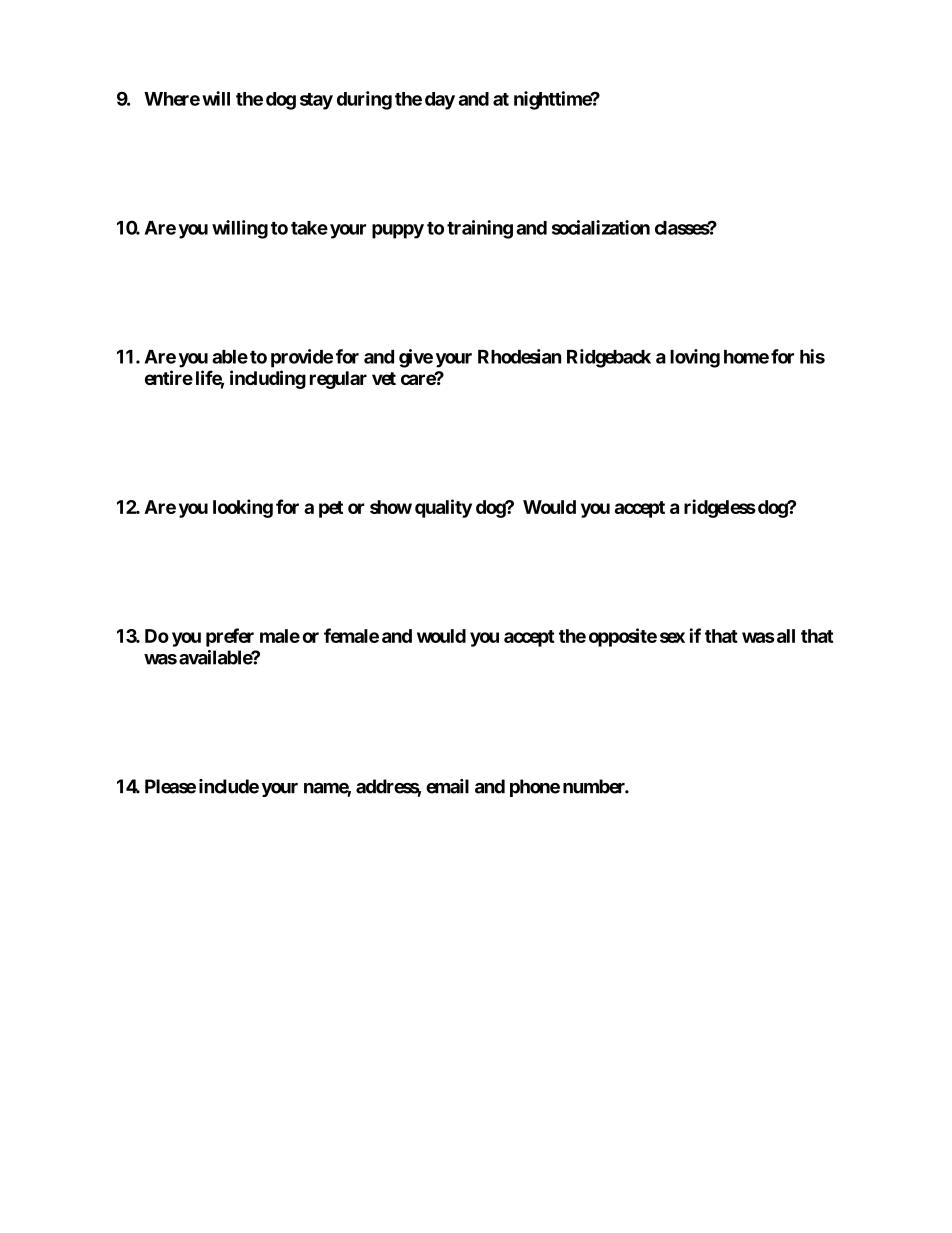 This image has width=952, height=1233. What do you see at coordinates (480, 229) in the image?
I see `training` at bounding box center [480, 229].
